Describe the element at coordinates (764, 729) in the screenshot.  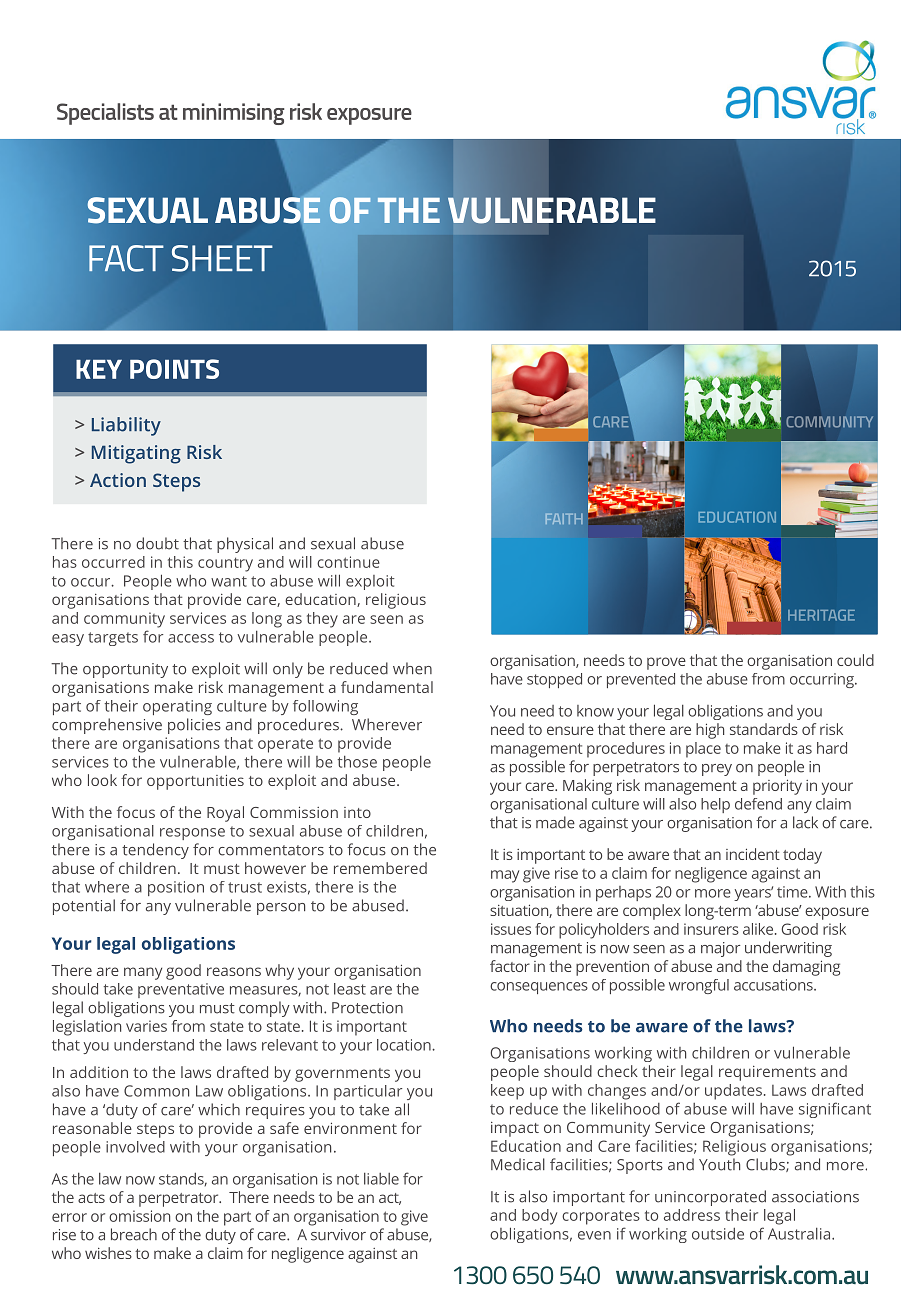
I see `standards` at that location.
